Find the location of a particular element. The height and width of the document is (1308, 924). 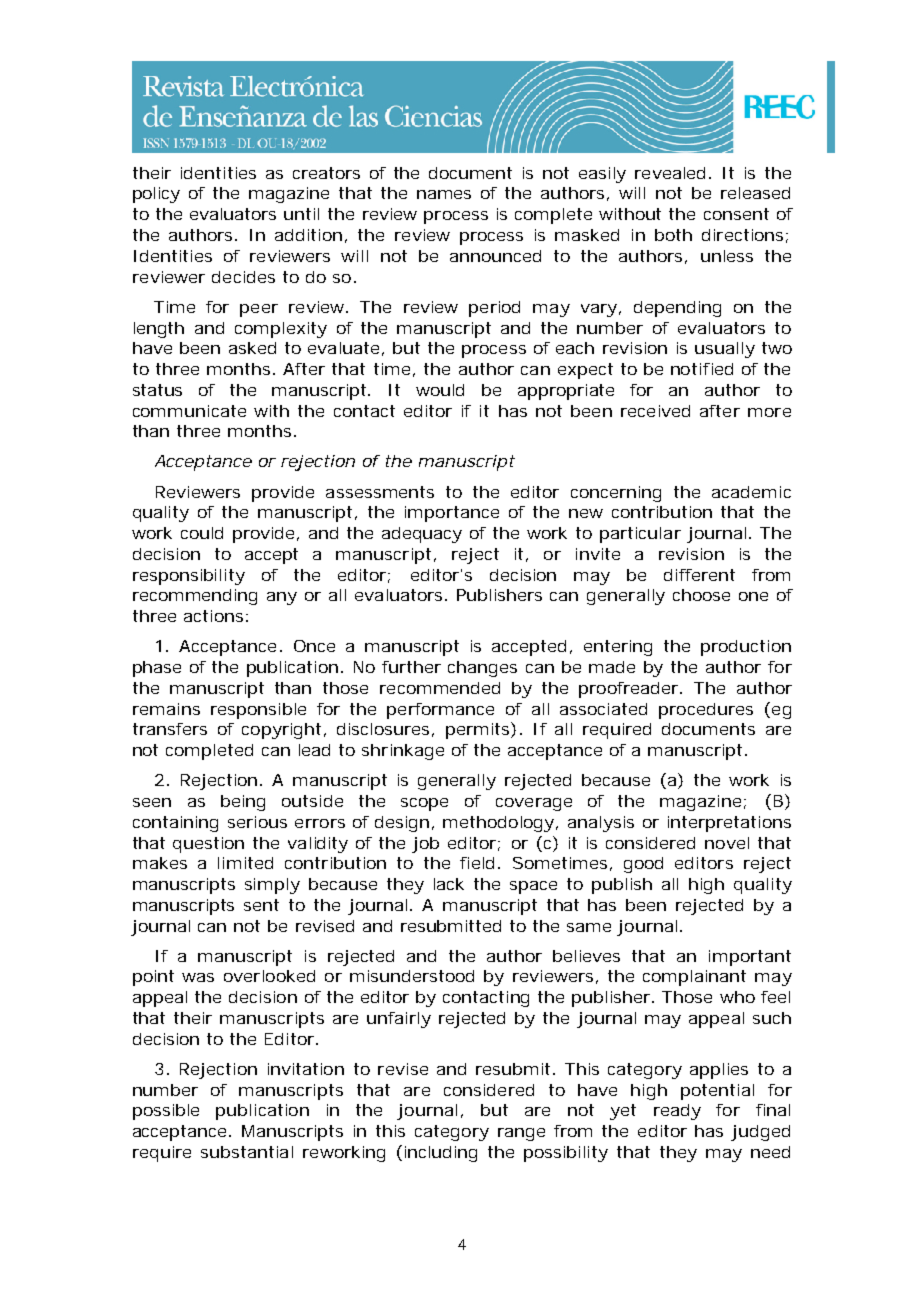

adequacy is located at coordinates (422, 535).
